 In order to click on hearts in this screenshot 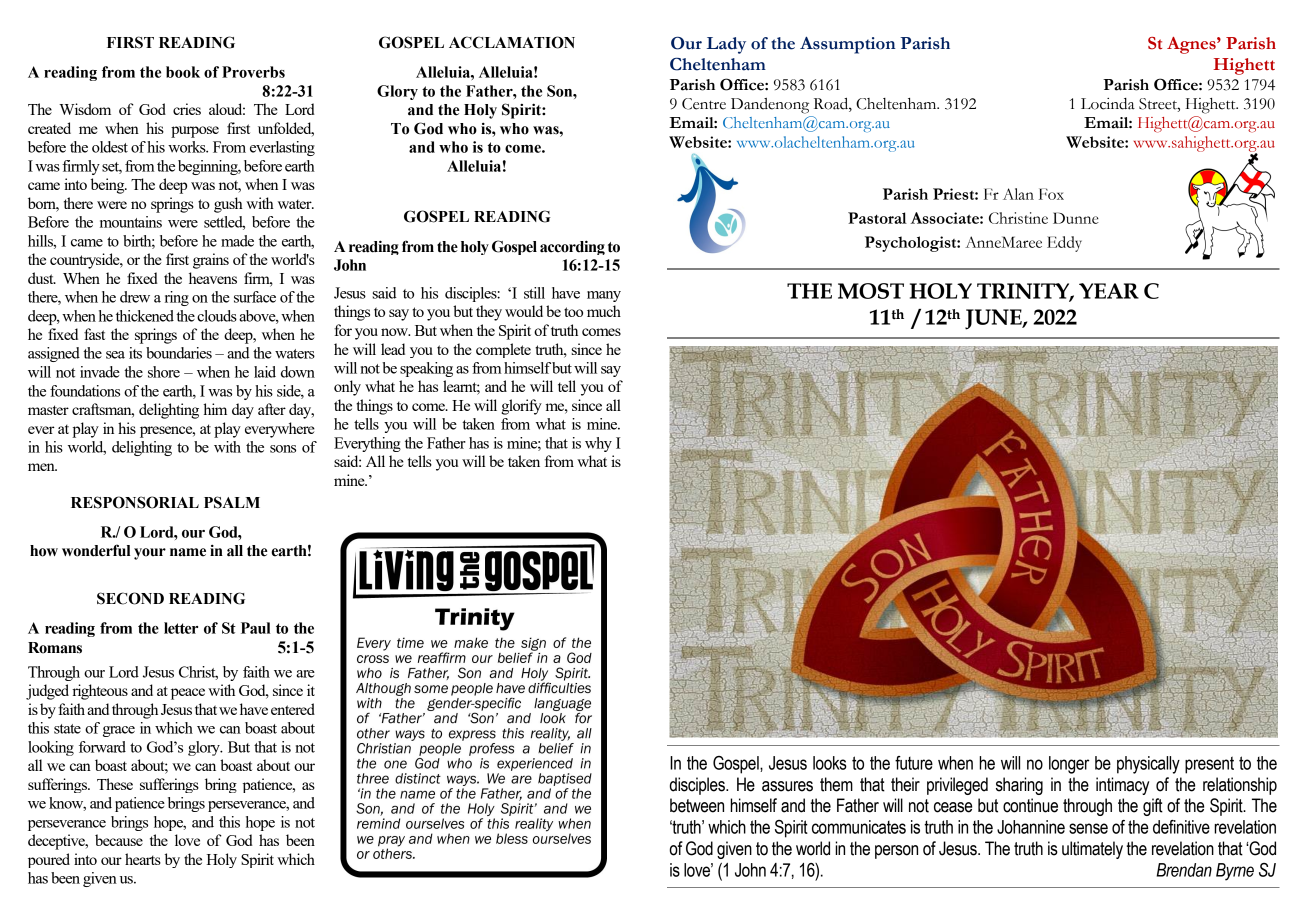, I will do `click(143, 859)`.
